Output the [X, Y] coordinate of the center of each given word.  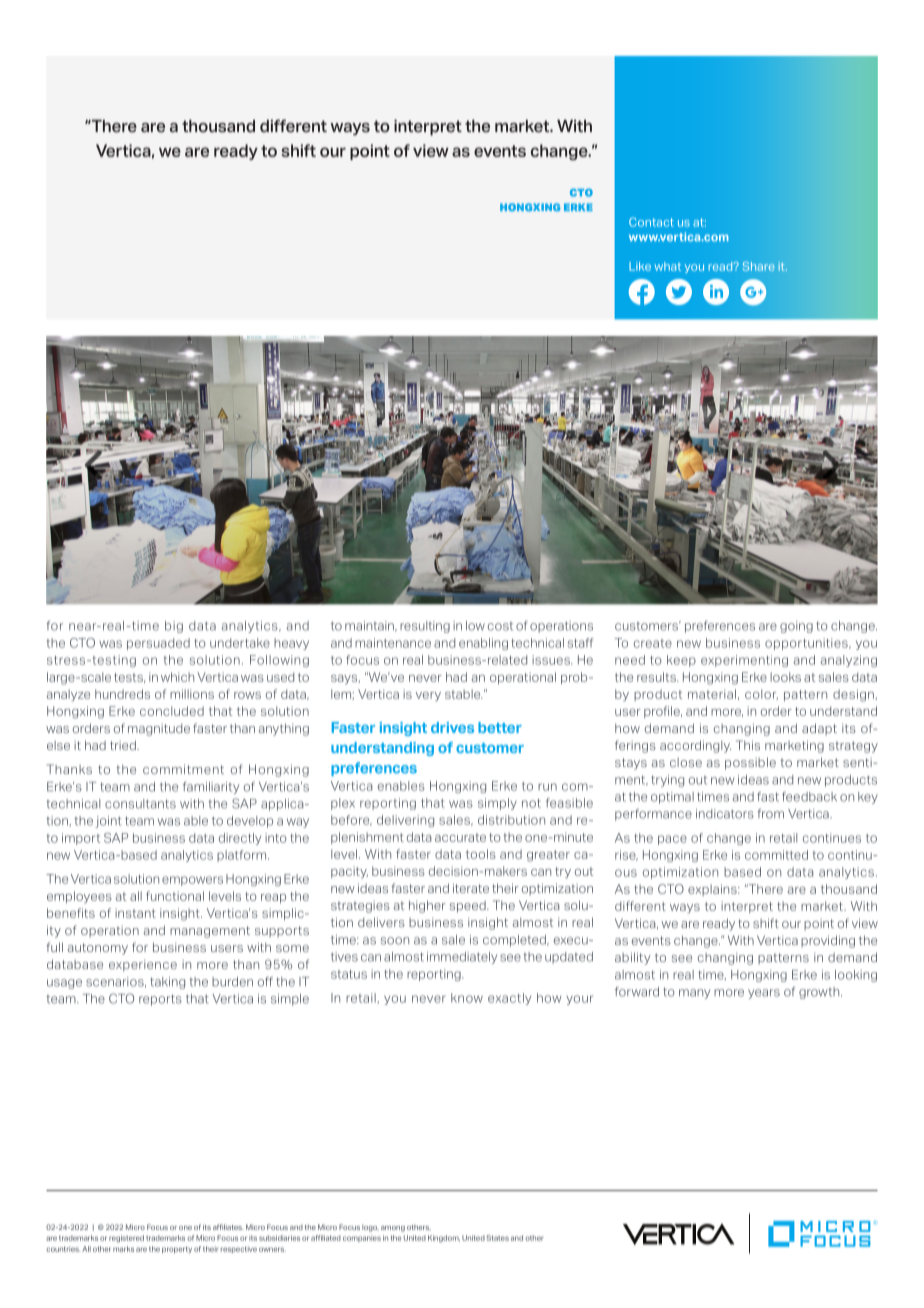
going [796, 627]
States [497, 1238]
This [748, 745]
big [174, 627]
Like [640, 266]
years [764, 994]
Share [758, 266]
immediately [462, 958]
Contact [651, 222]
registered [126, 1239]
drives [452, 727]
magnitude [159, 730]
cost [500, 626]
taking [167, 983]
